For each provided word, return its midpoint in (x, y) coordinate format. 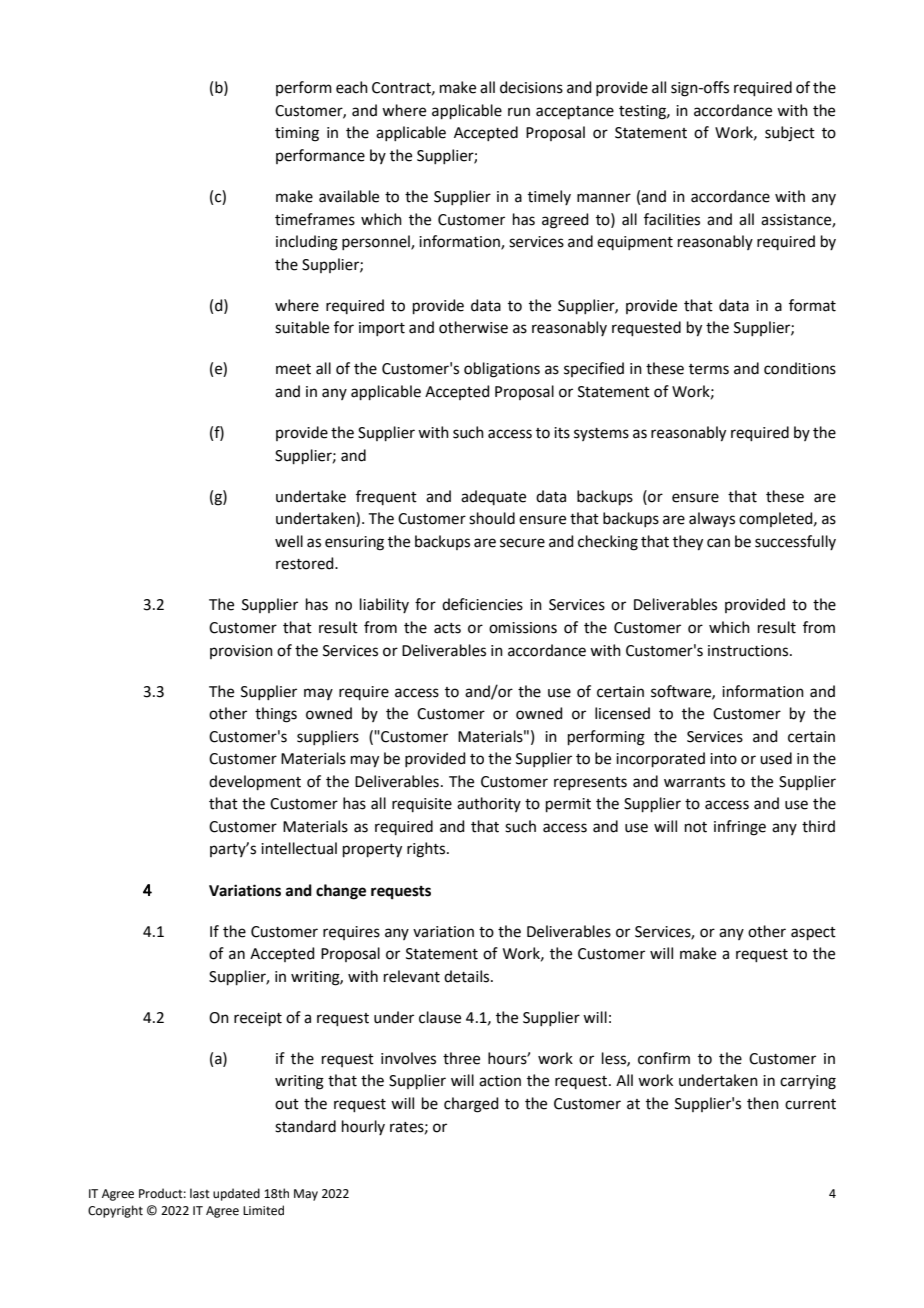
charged (471, 1105)
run (519, 112)
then (763, 1103)
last (200, 1193)
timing (297, 134)
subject (790, 134)
